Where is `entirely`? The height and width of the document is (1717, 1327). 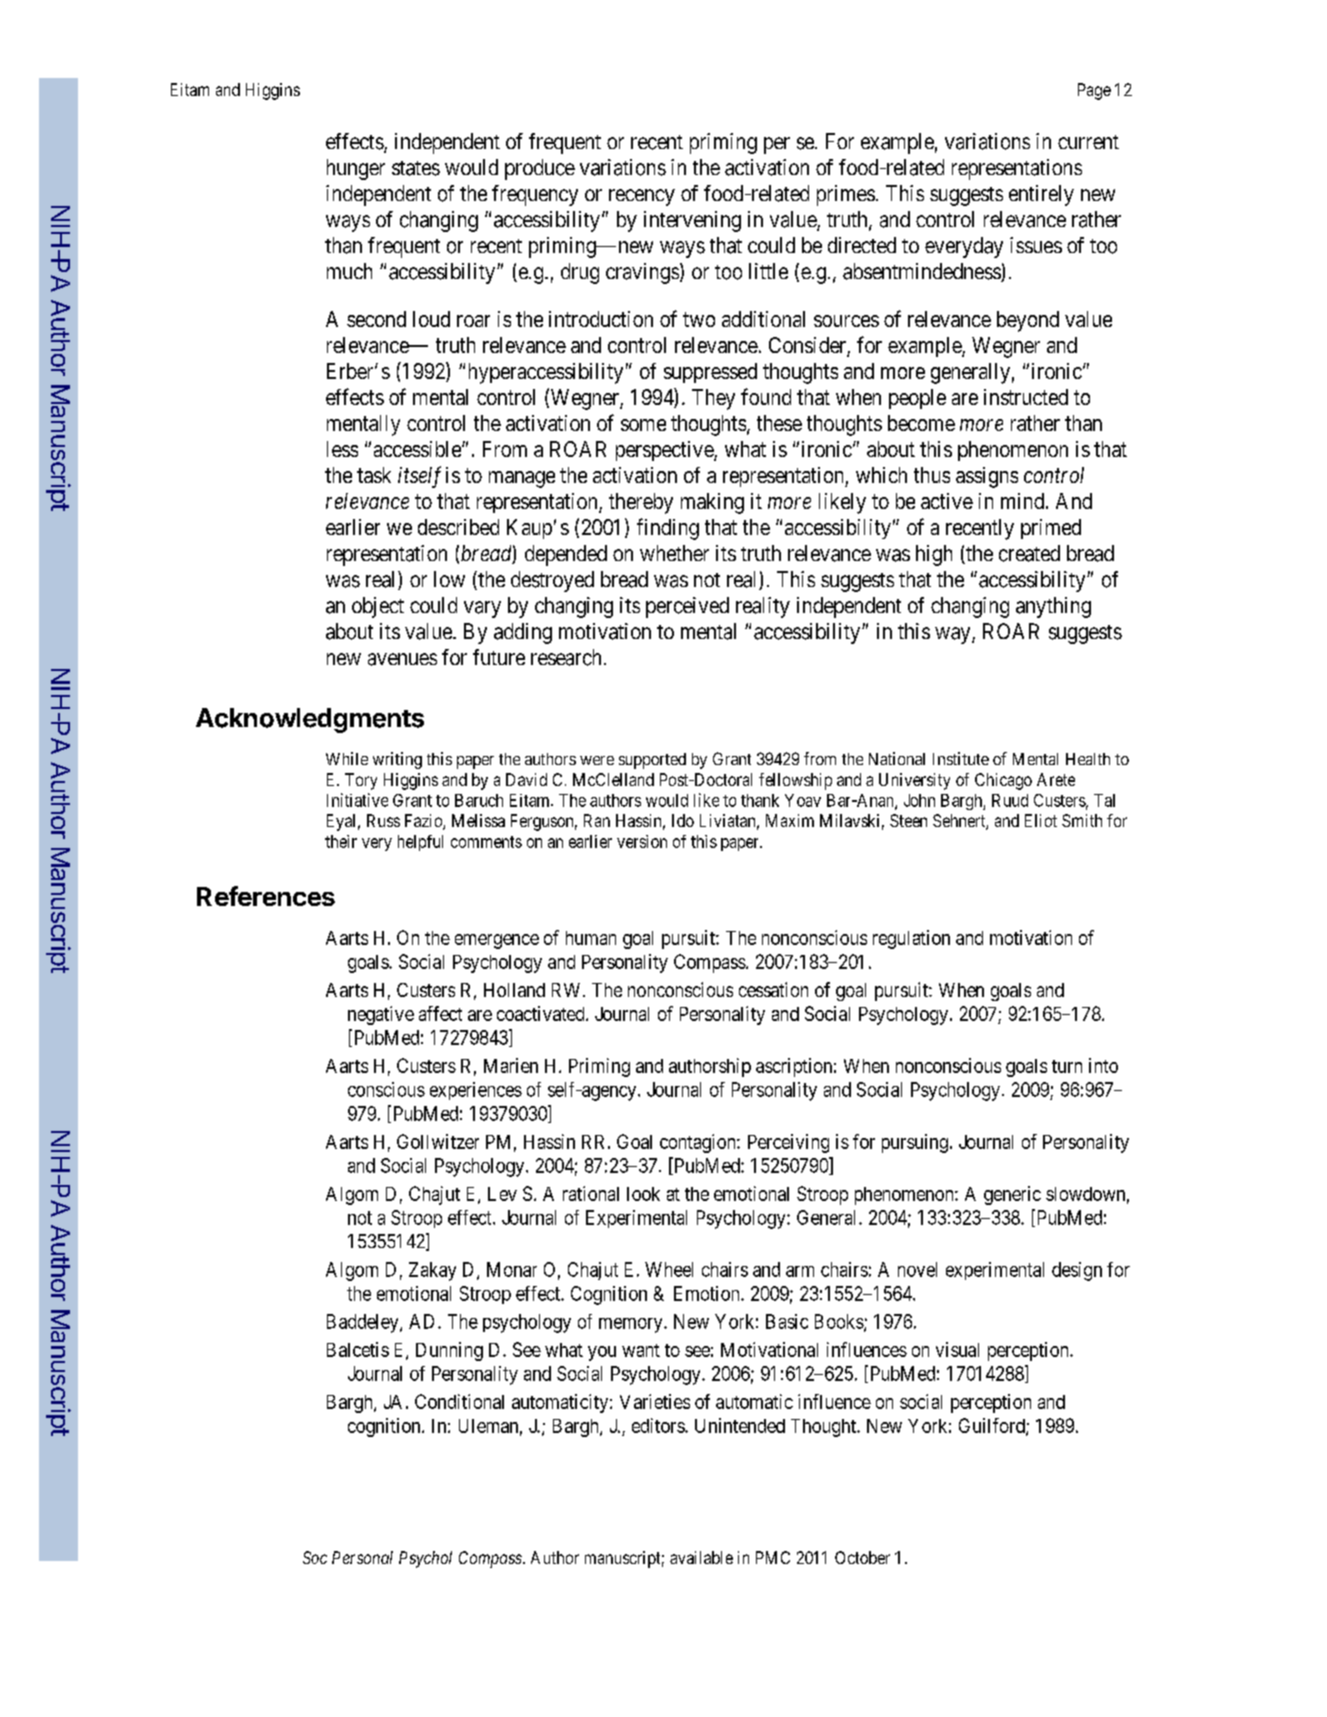 entirely is located at coordinates (1041, 195).
